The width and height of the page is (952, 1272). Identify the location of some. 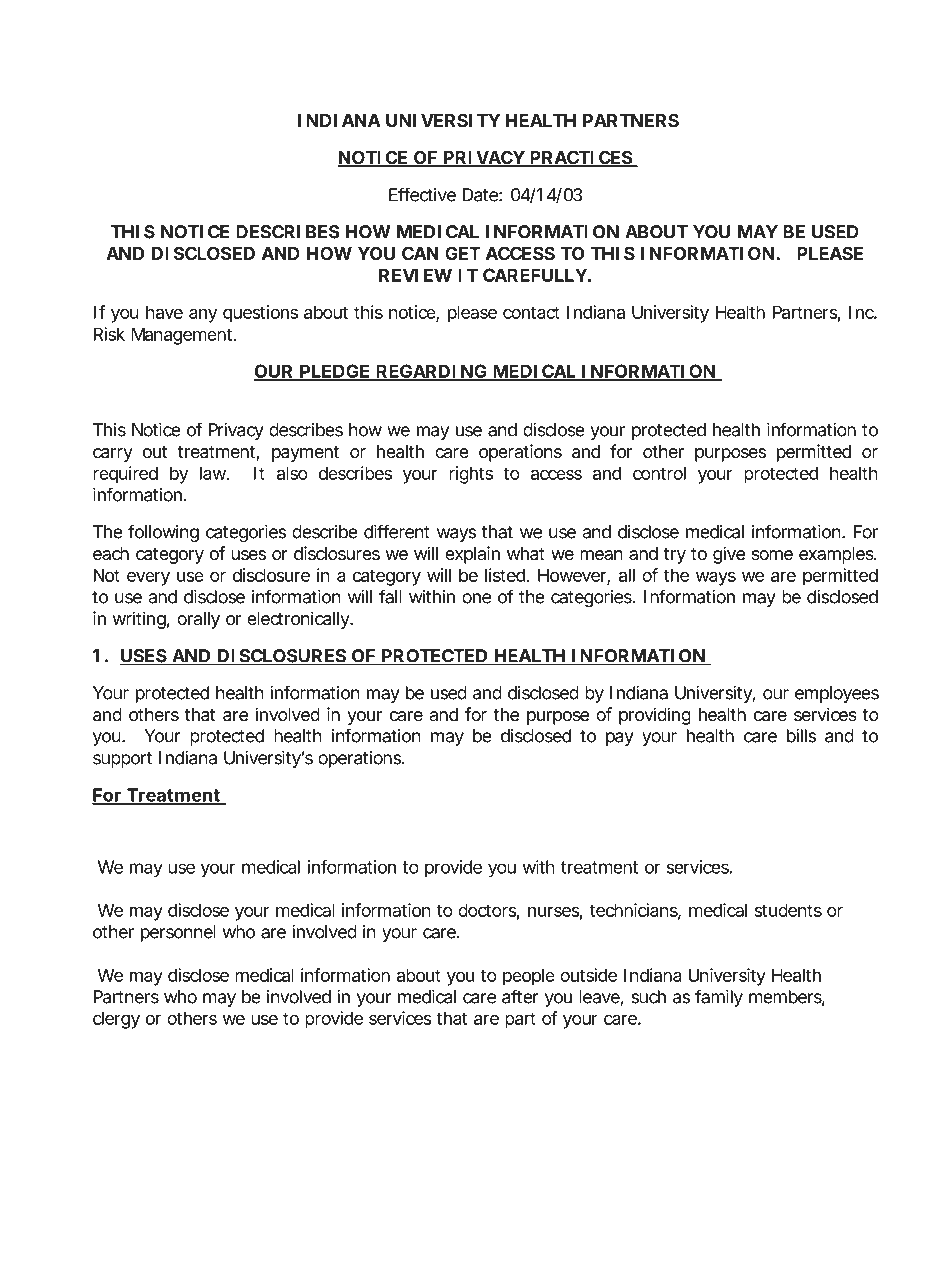
(772, 555).
